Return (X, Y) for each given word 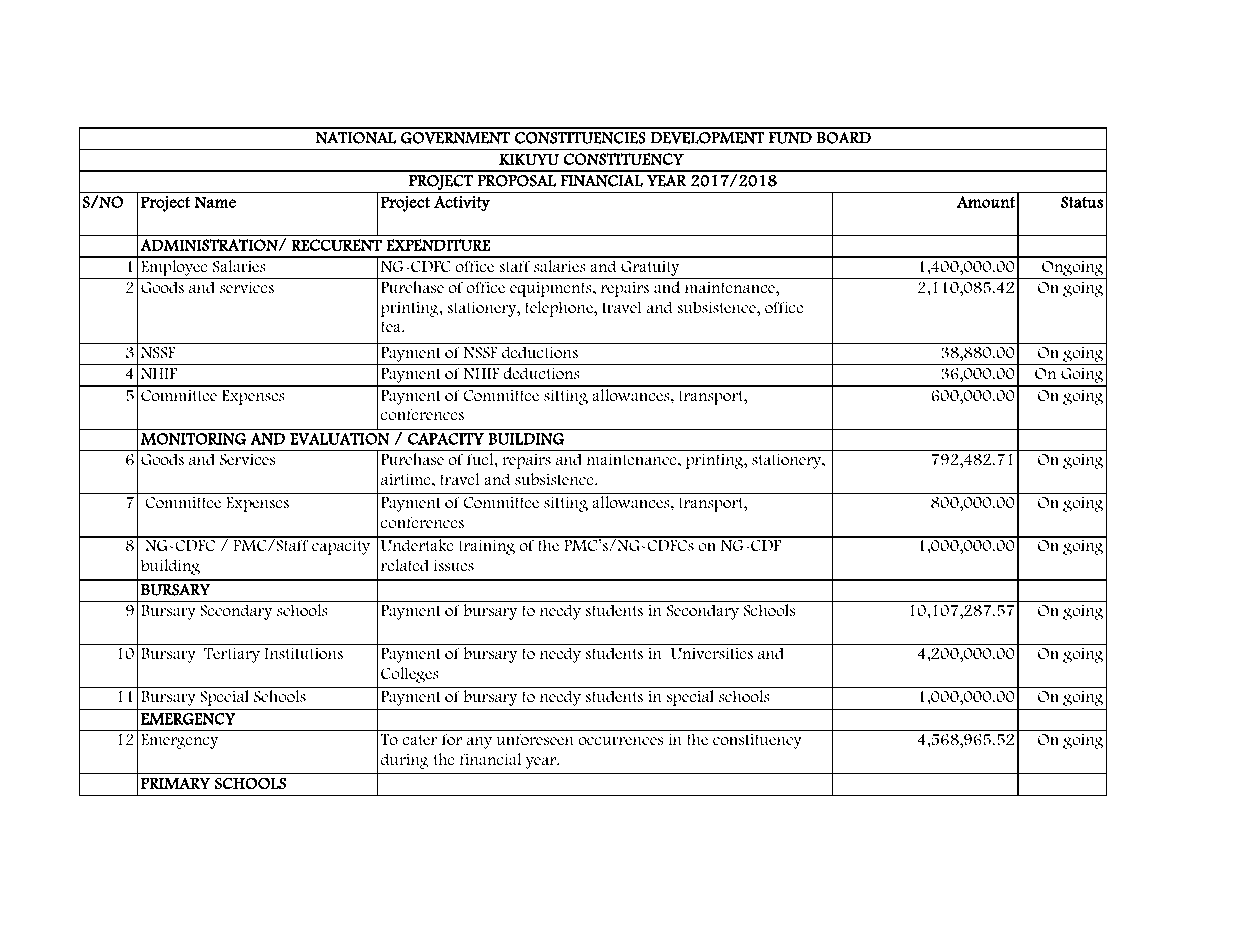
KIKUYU (529, 159)
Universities (712, 653)
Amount (986, 202)
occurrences (621, 741)
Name (215, 202)
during (405, 761)
